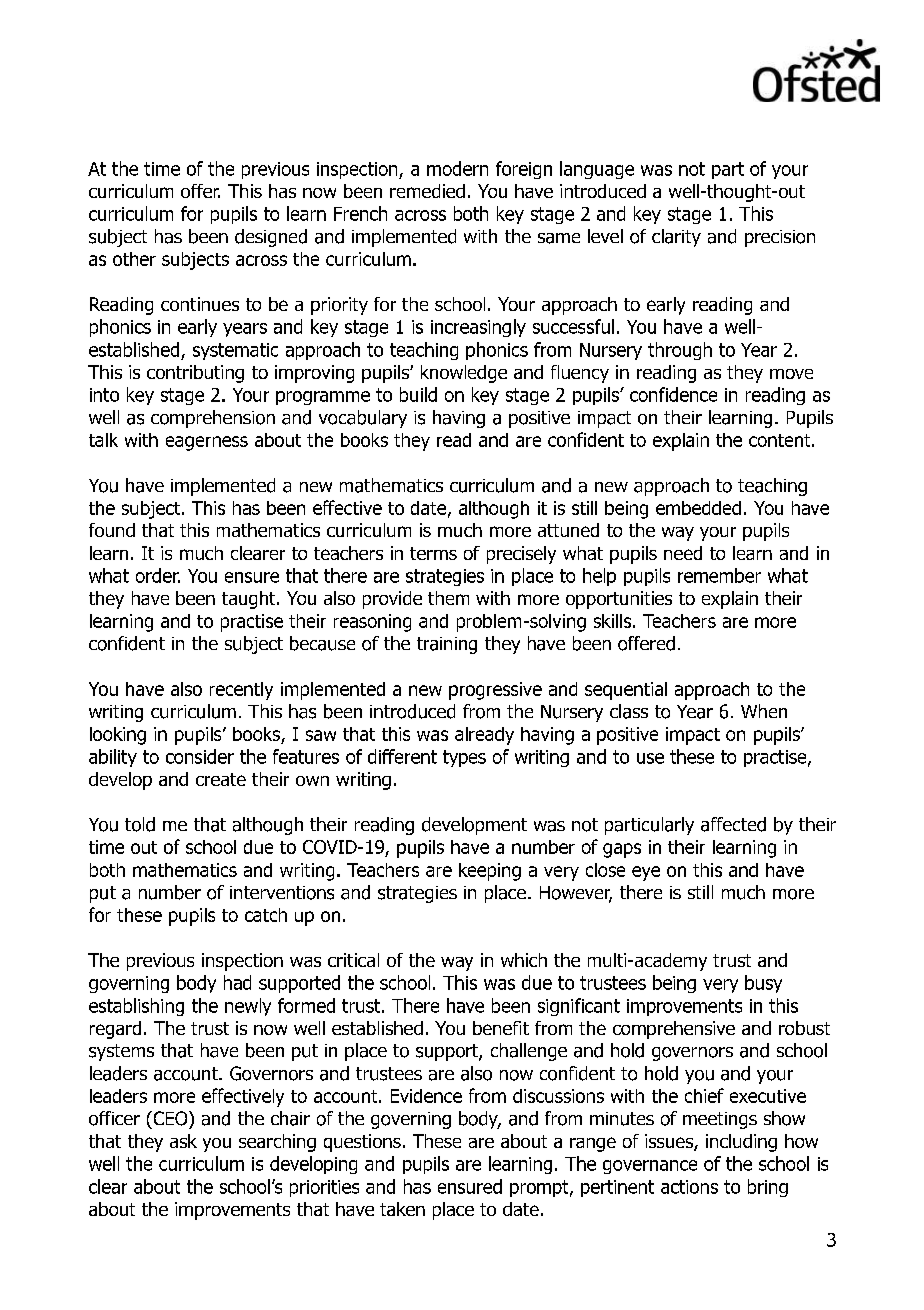 Image resolution: width=924 pixels, height=1310 pixels. What do you see at coordinates (524, 960) in the screenshot?
I see `which` at bounding box center [524, 960].
